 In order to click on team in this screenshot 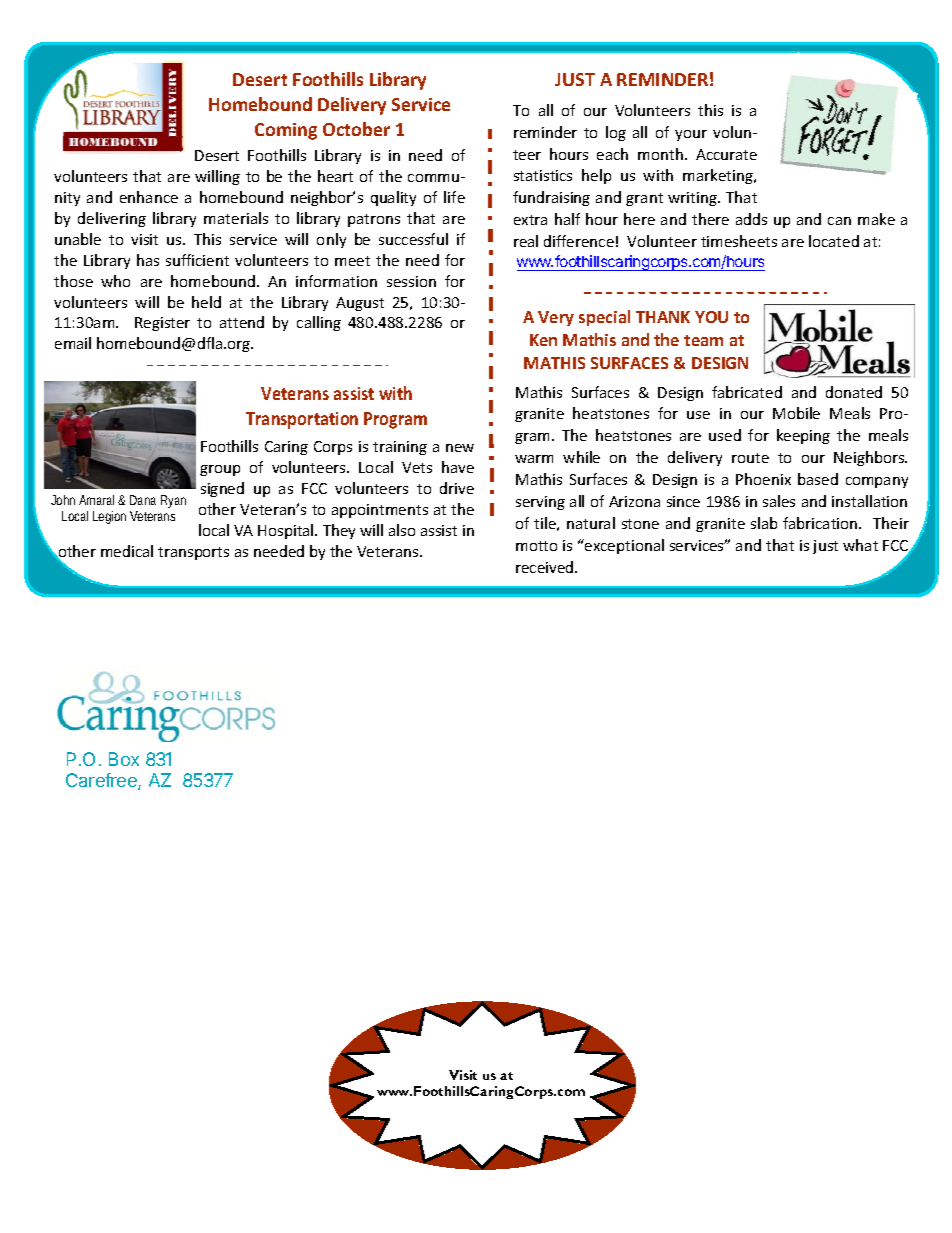, I will do `click(703, 340)`.
